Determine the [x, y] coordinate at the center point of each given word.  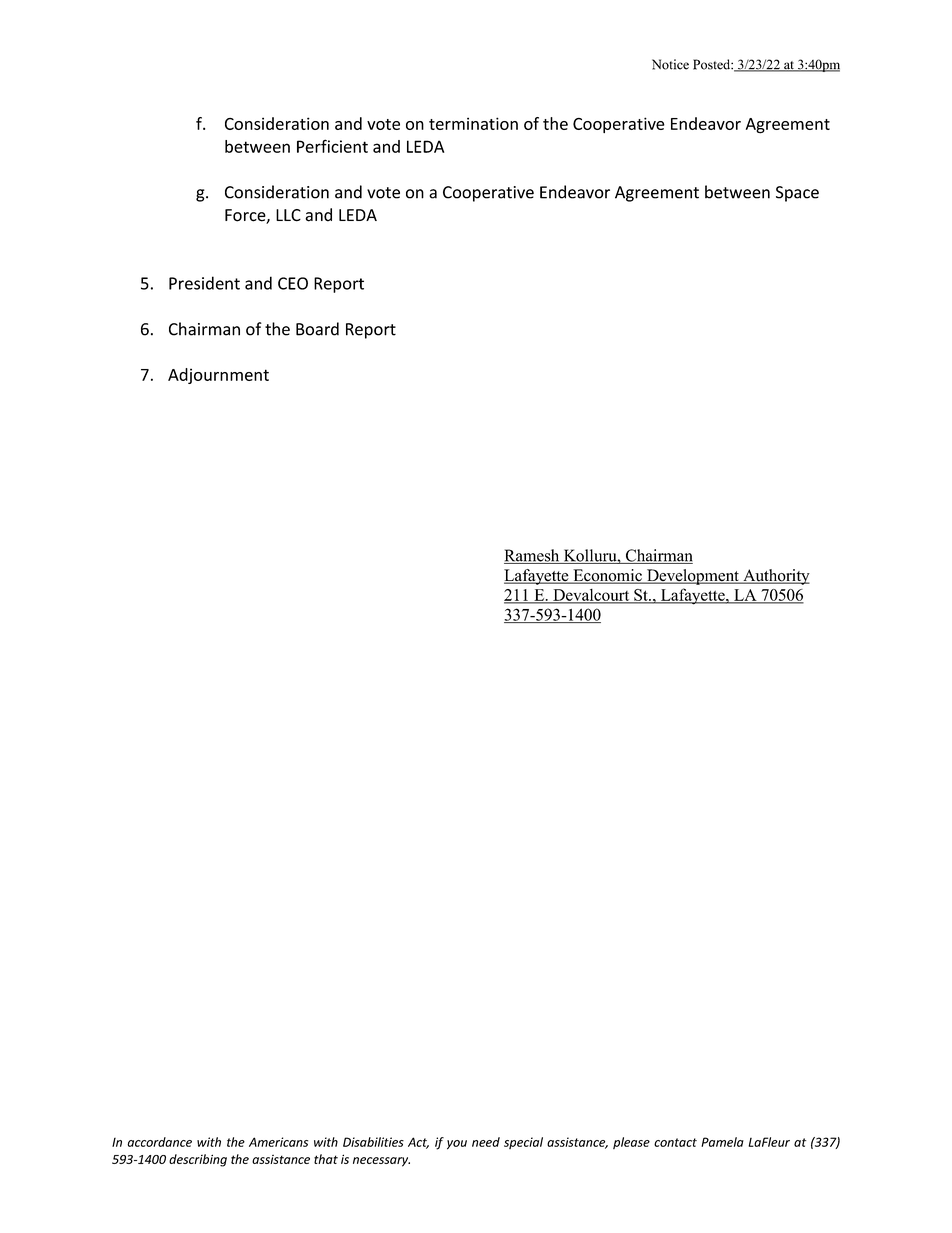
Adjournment [218, 376]
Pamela [722, 1142]
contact [675, 1142]
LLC [288, 215]
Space [797, 194]
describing [198, 1160]
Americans [278, 1142]
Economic [607, 576]
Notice [670, 64]
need [486, 1142]
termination [473, 123]
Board [317, 329]
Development [693, 577]
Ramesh [533, 556]
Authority [775, 577]
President [204, 283]
